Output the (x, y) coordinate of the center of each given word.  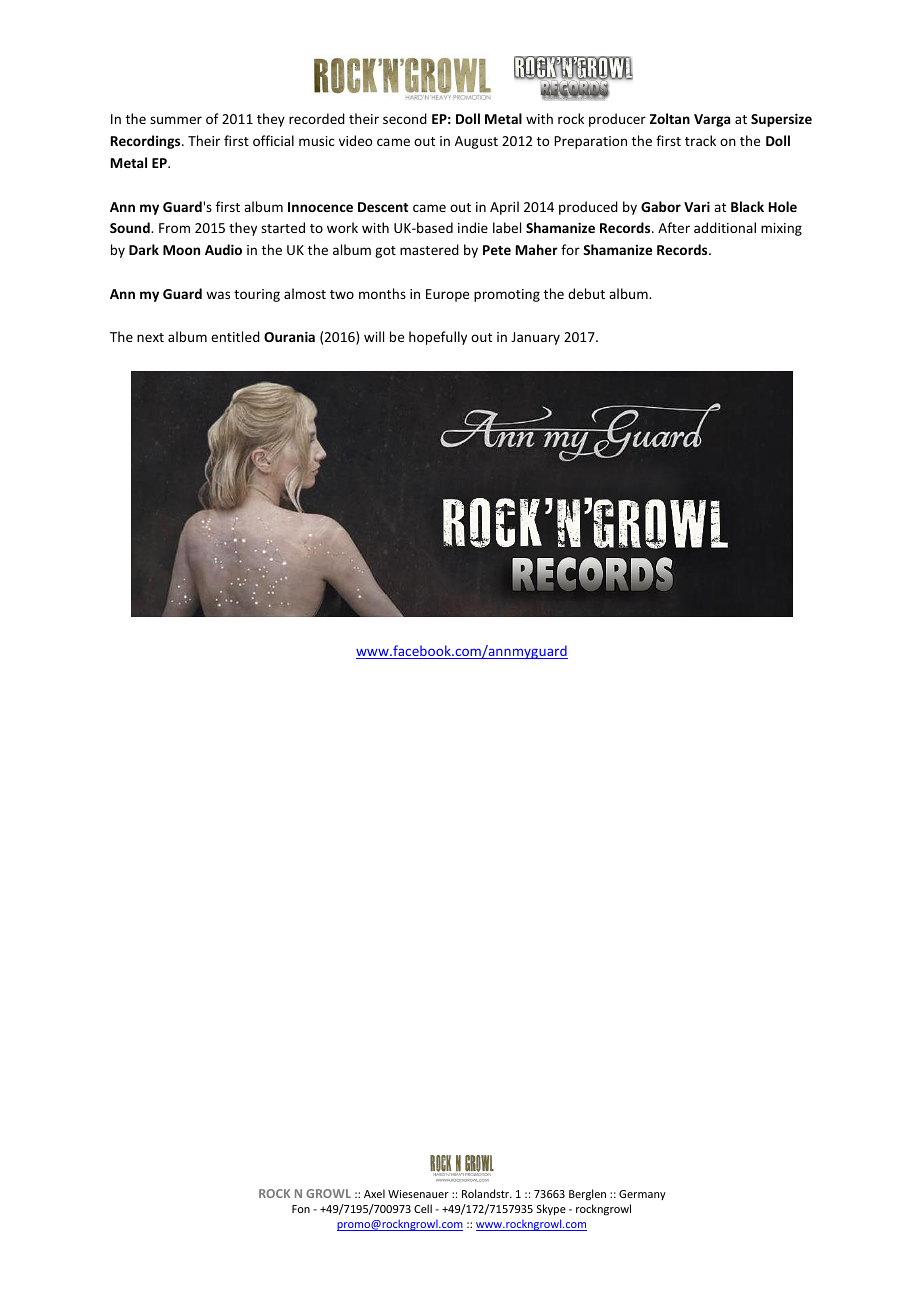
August (476, 142)
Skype (551, 1209)
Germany (642, 1195)
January (535, 338)
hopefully (438, 338)
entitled (235, 336)
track (700, 140)
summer (176, 120)
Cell (423, 1208)
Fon (301, 1209)
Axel (374, 1193)
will (374, 336)
